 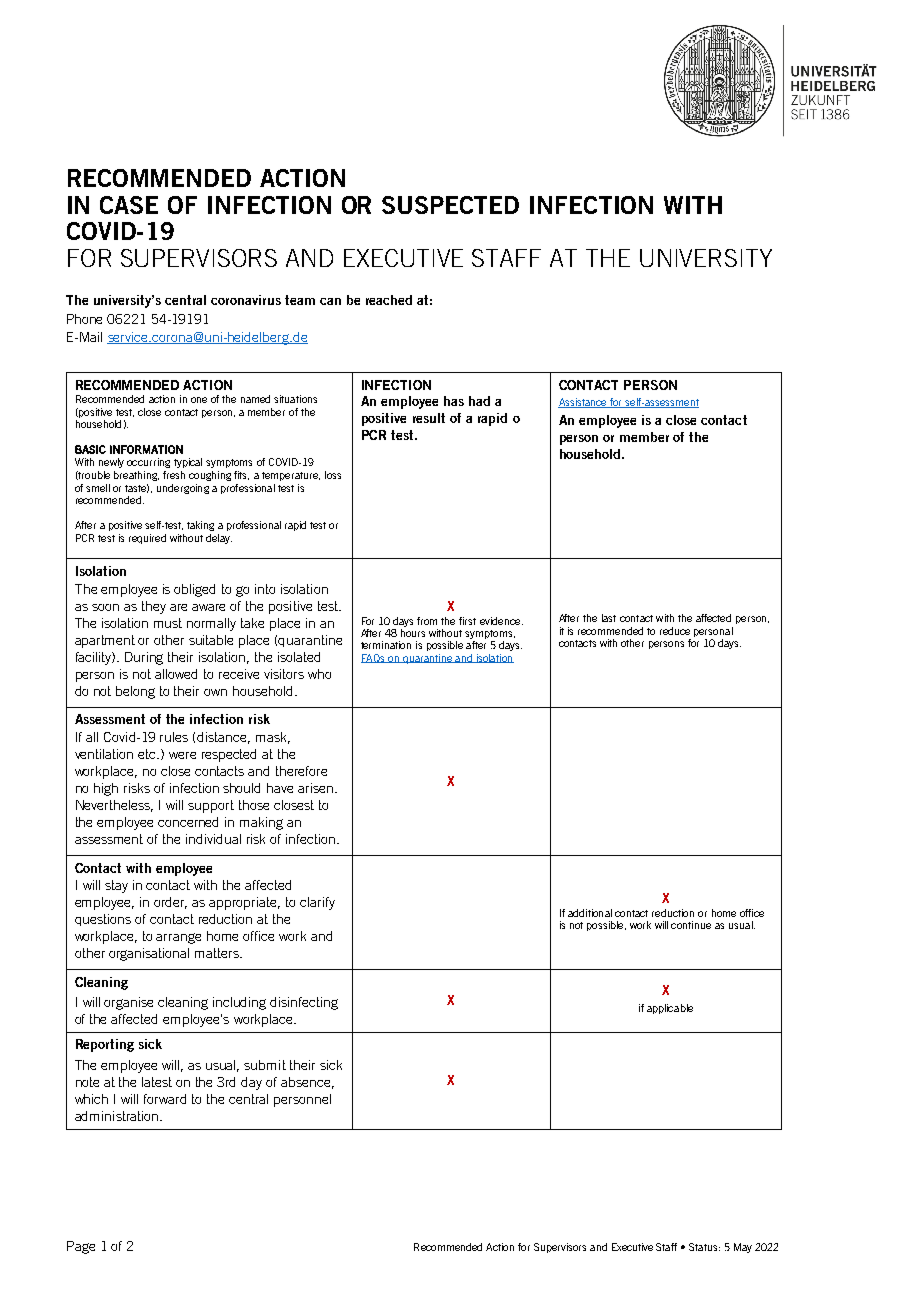 I want to click on CASE, so click(x=129, y=205).
